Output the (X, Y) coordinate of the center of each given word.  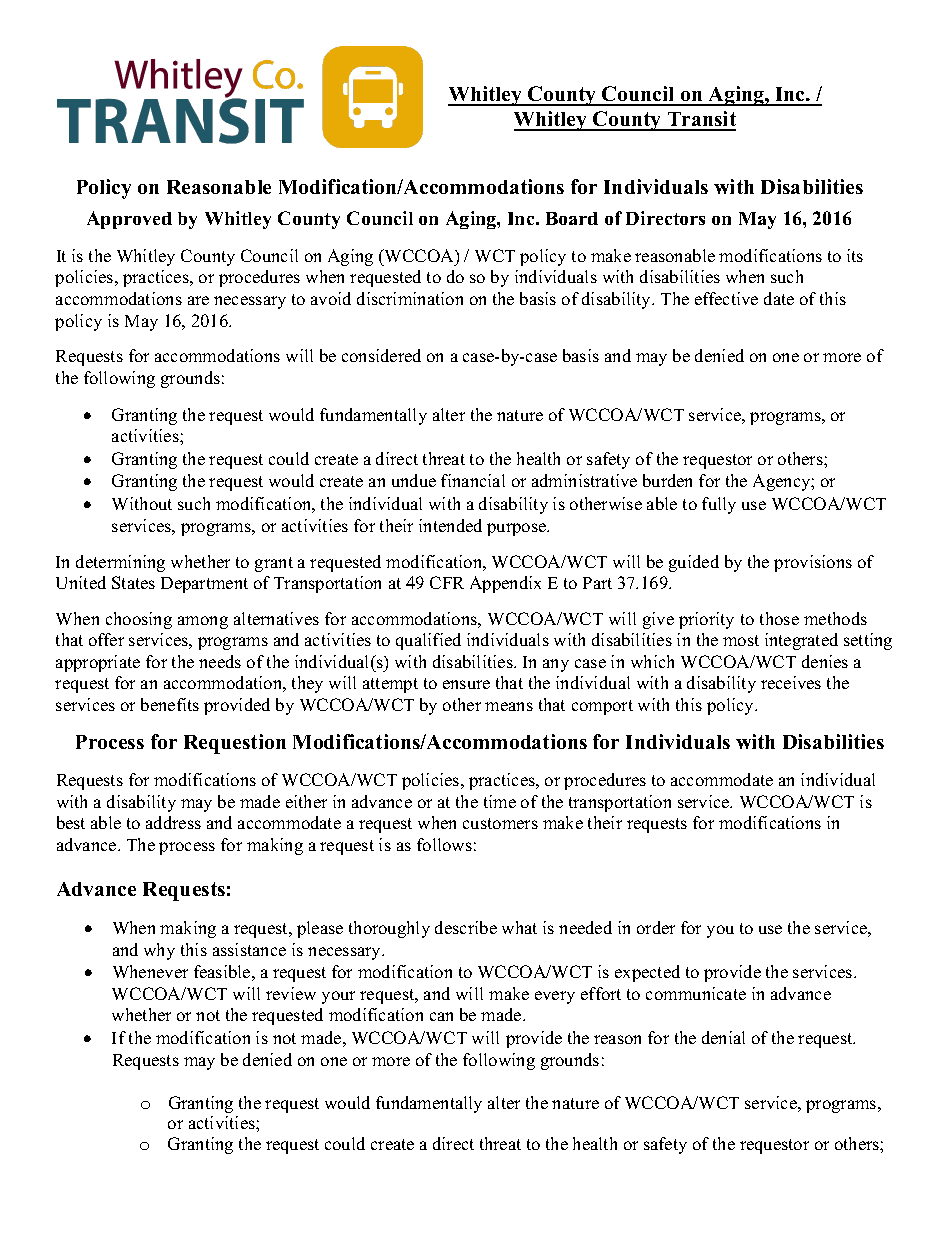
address (173, 822)
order (656, 927)
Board (572, 218)
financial (473, 480)
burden (667, 480)
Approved (129, 220)
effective (726, 298)
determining (120, 563)
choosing (139, 620)
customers (500, 823)
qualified (428, 641)
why (159, 951)
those (779, 618)
